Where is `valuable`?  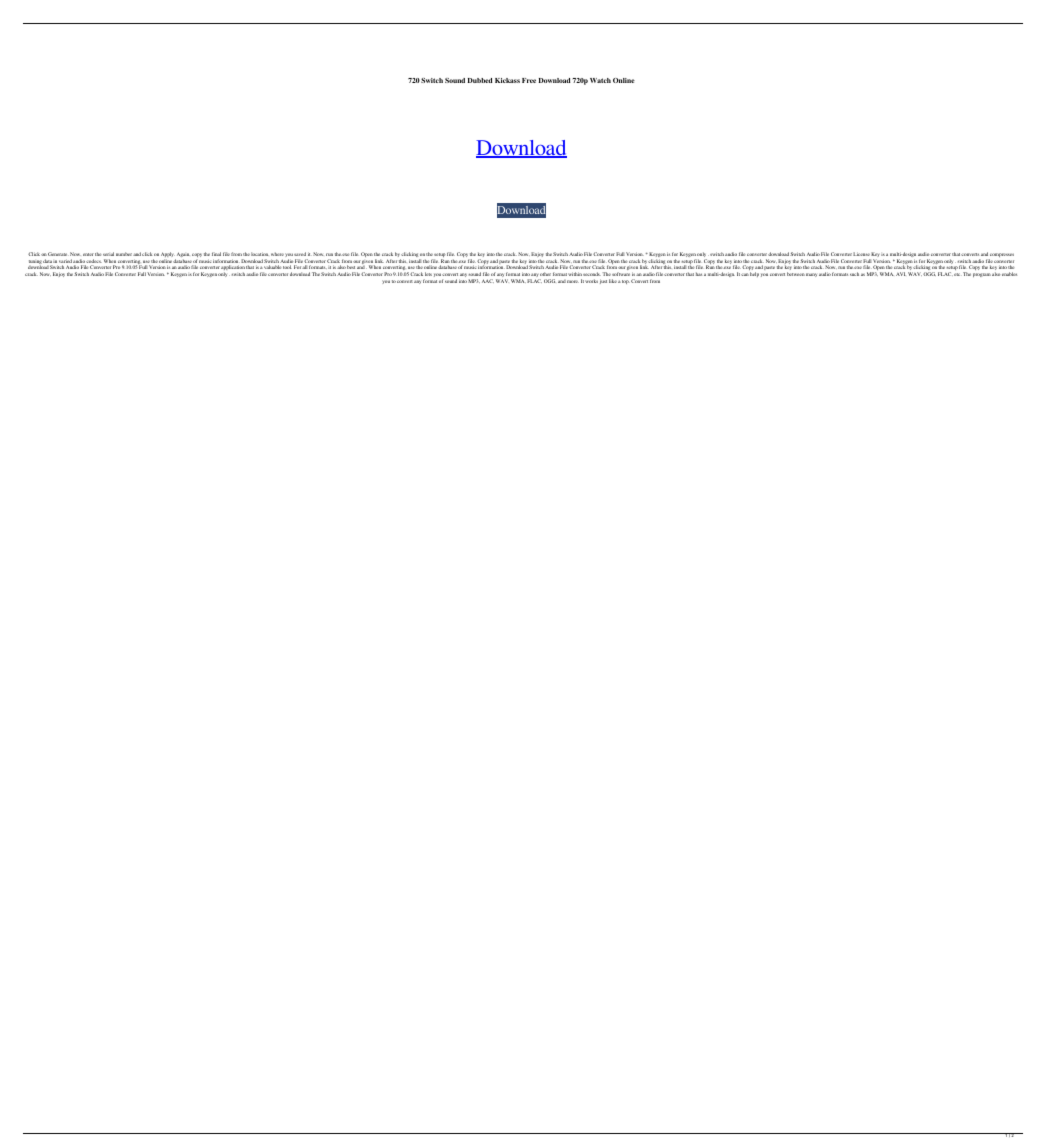 valuable is located at coordinates (272, 267).
